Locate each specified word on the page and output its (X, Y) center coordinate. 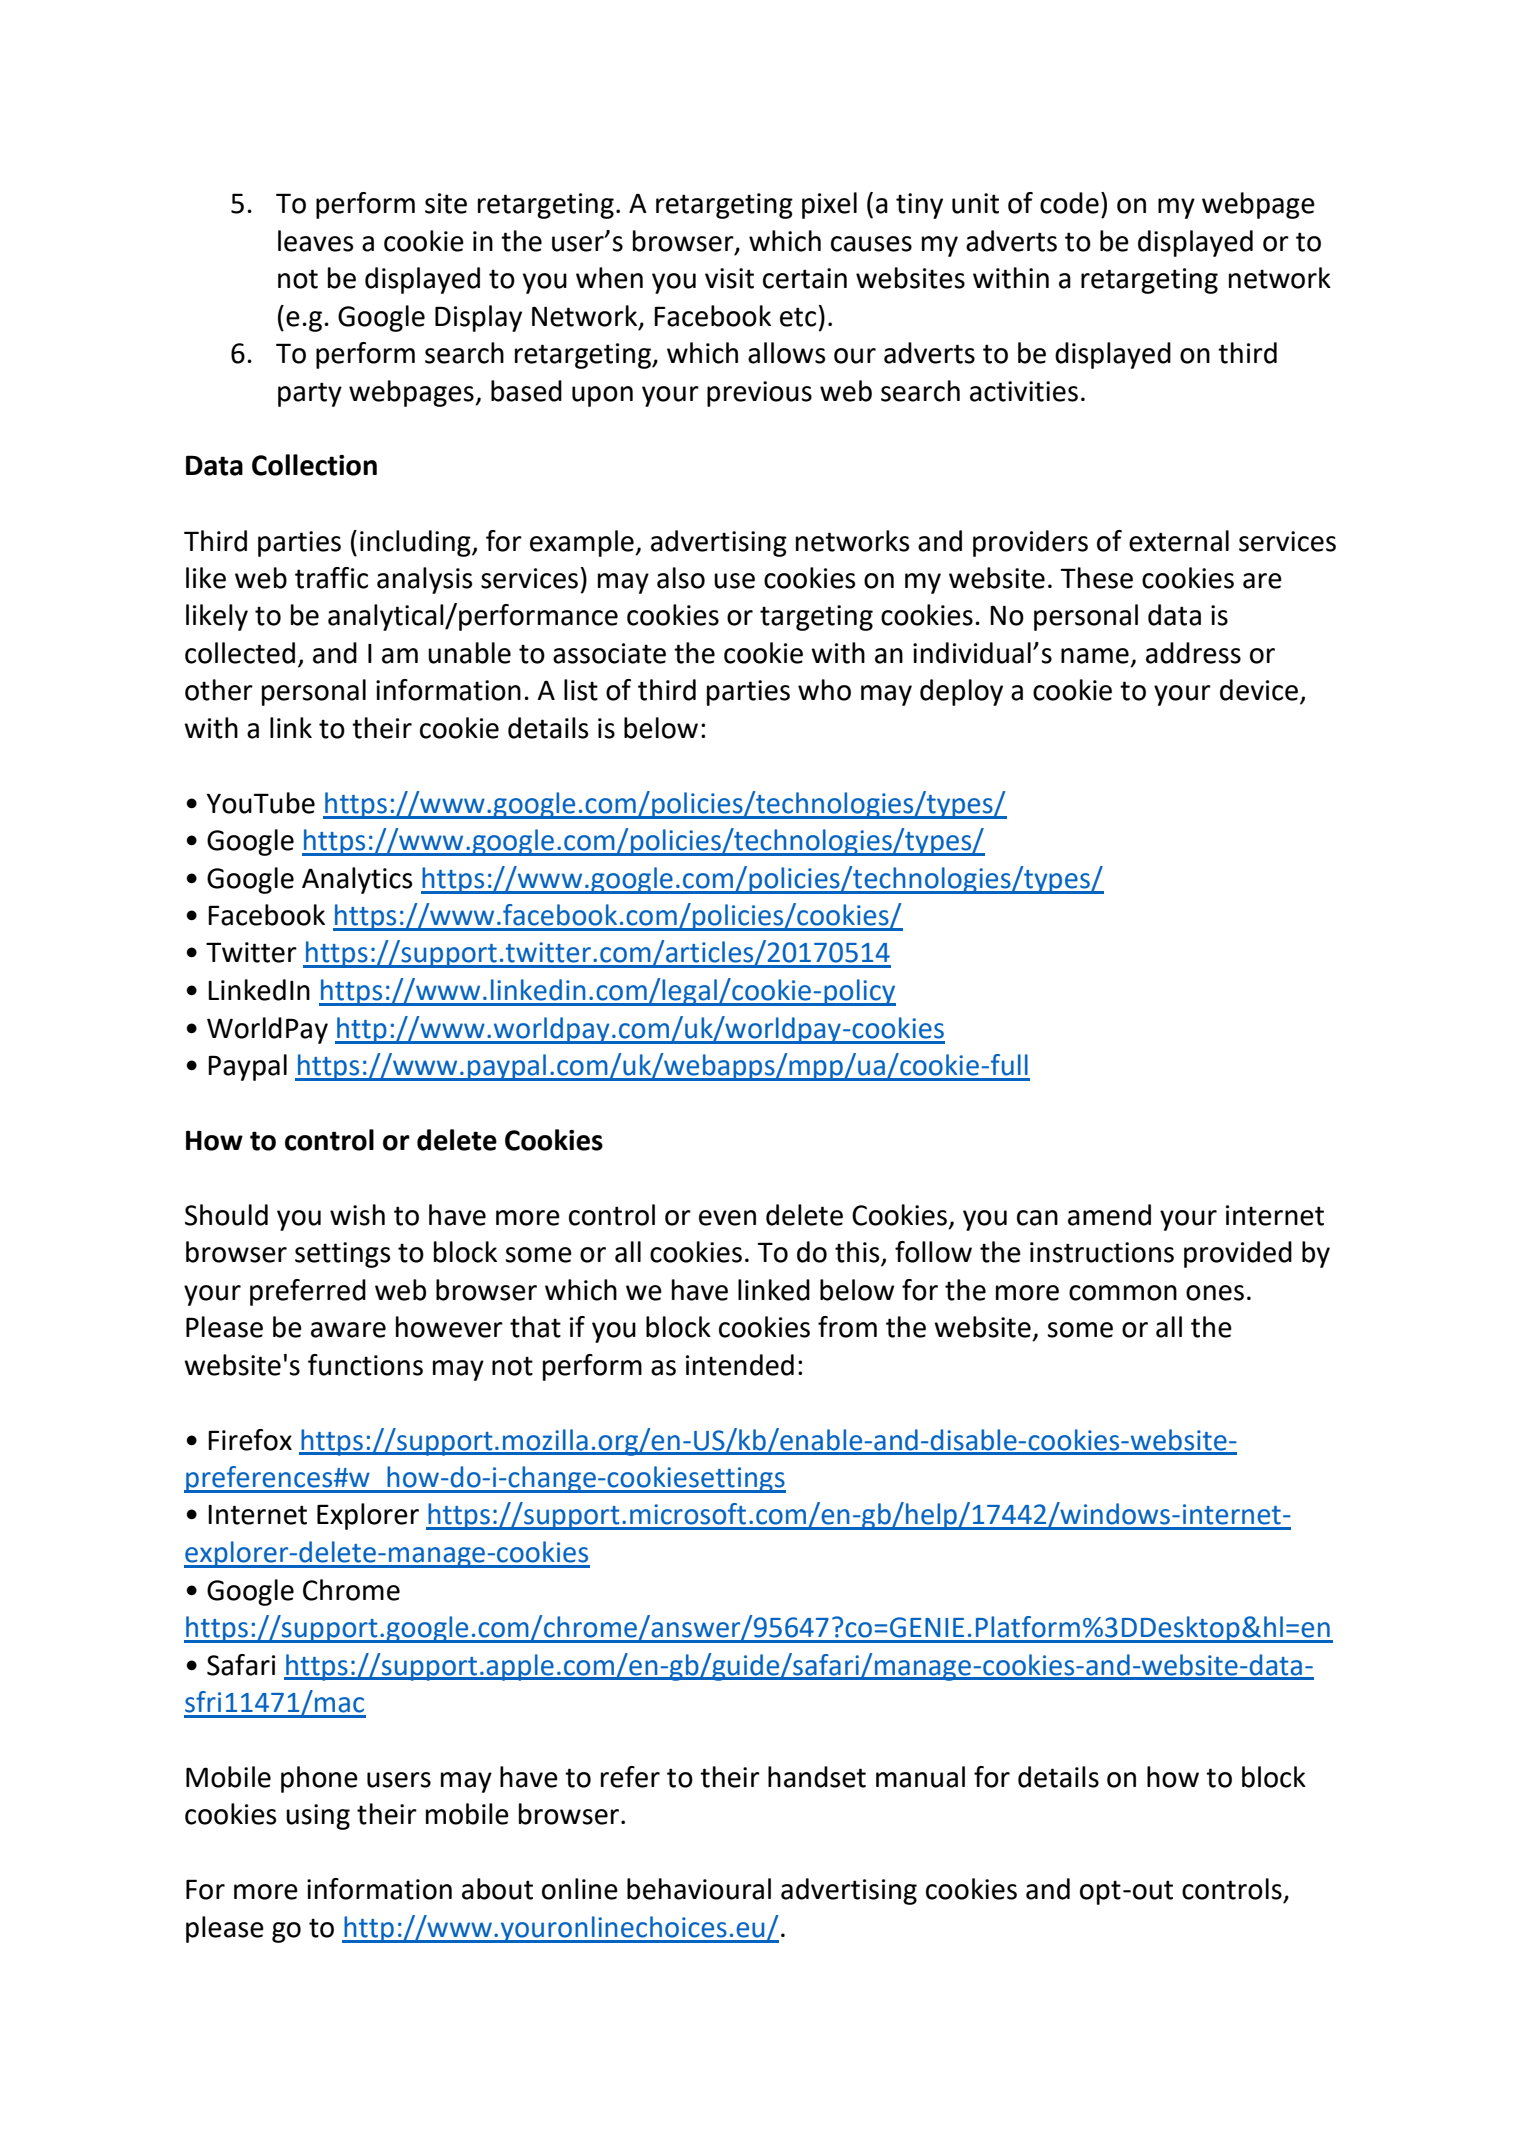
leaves (315, 241)
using (318, 1817)
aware (348, 1330)
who (824, 690)
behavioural (699, 1889)
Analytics (357, 880)
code (1069, 203)
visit (729, 278)
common (1123, 1293)
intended (740, 1365)
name (1095, 656)
